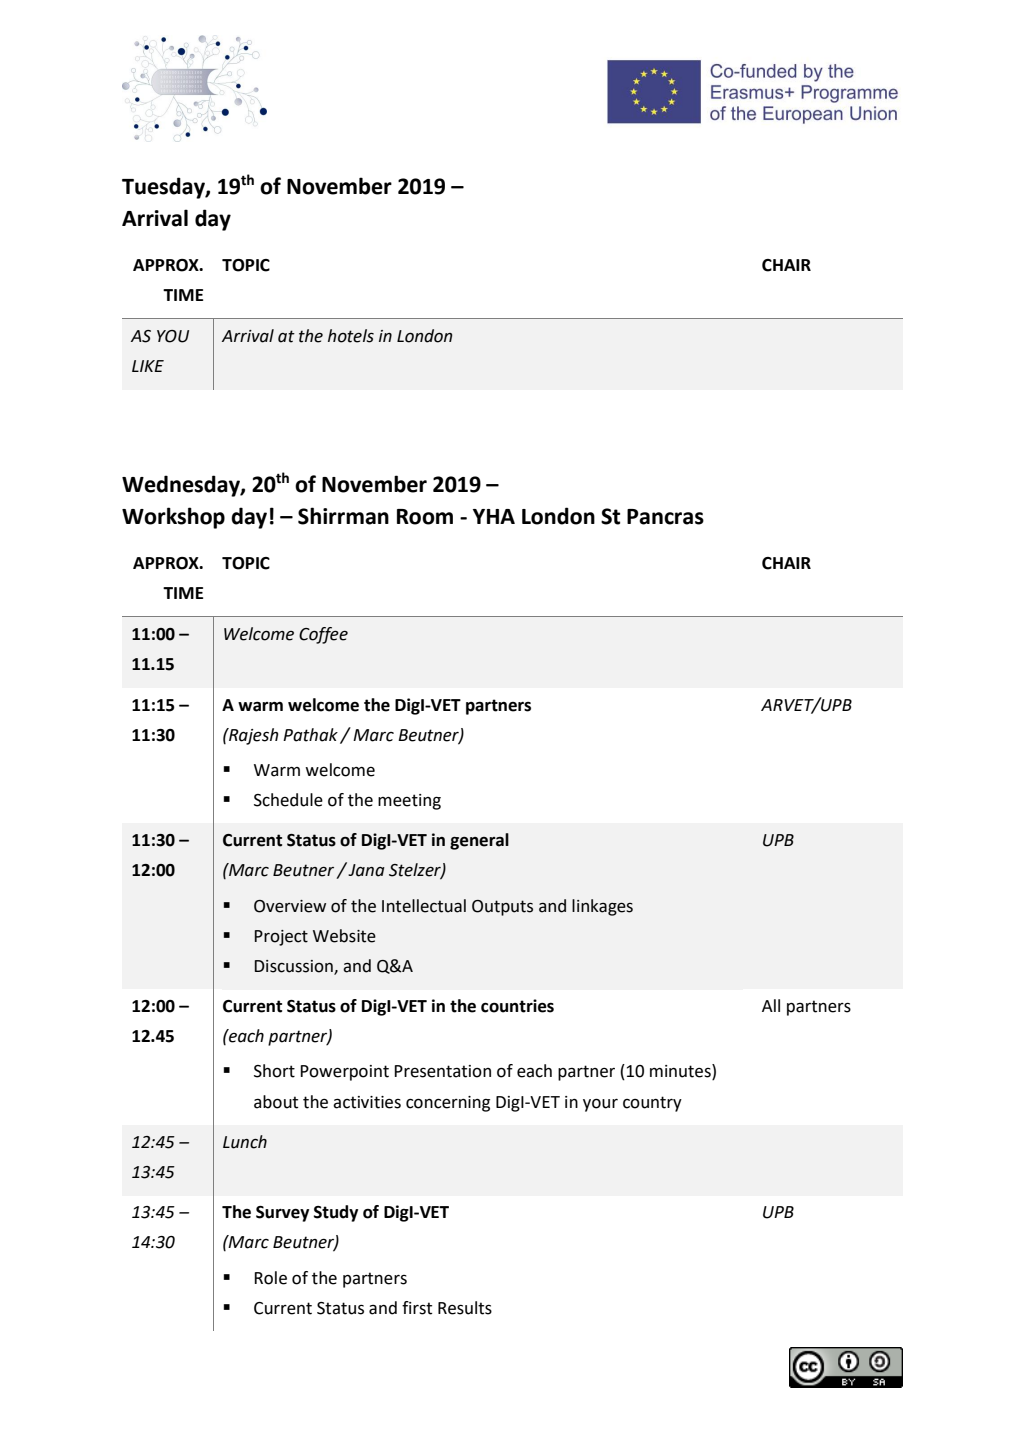  I want to click on Results, so click(465, 1308).
